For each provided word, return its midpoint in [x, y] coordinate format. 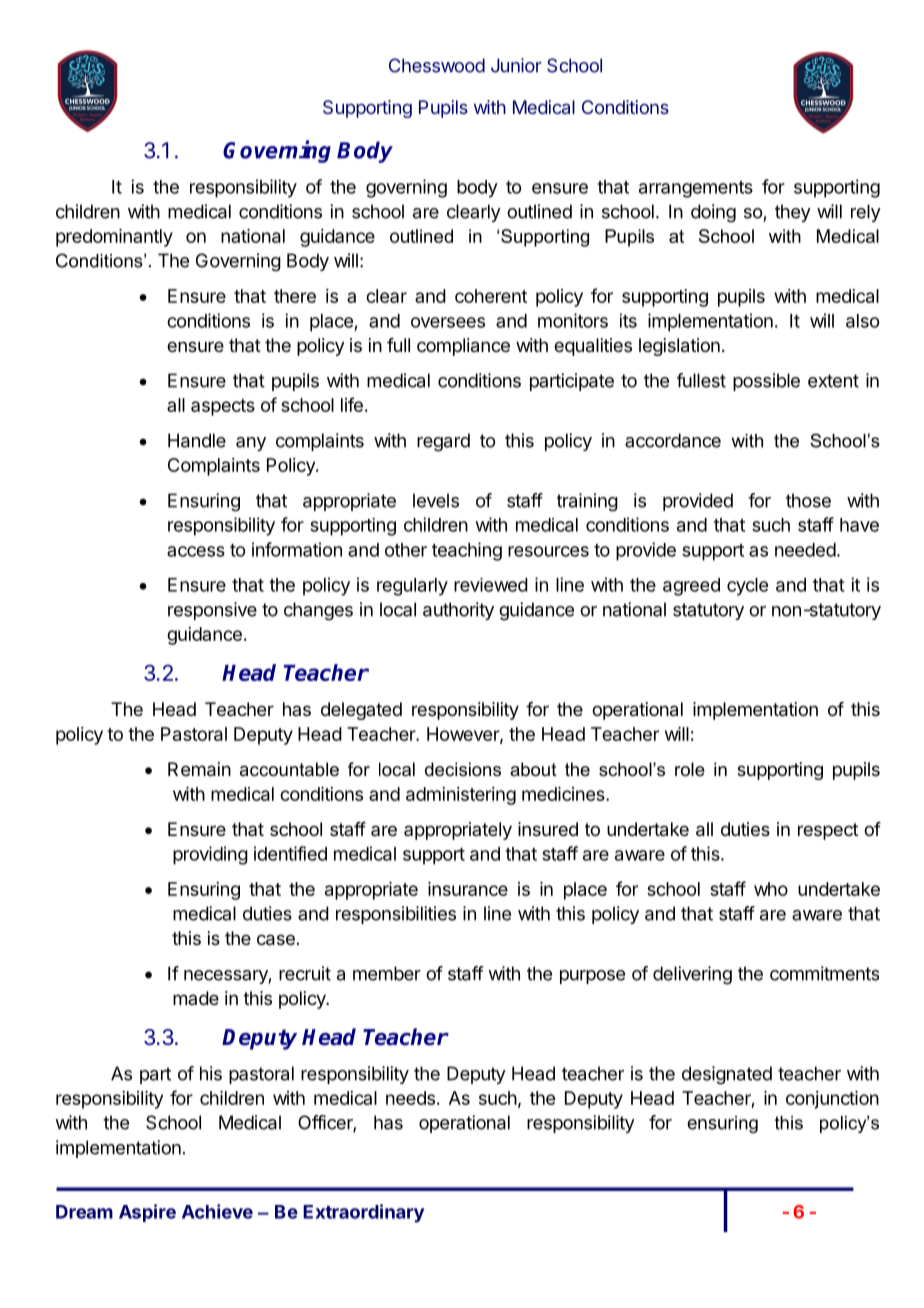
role [690, 769]
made [196, 998]
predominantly [114, 238]
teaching [467, 551]
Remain [199, 769]
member [387, 973]
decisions [463, 769]
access [196, 551]
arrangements [696, 189]
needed [805, 550]
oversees [448, 322]
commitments [824, 973]
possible [766, 382]
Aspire [147, 1213]
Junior [516, 65]
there [295, 296]
